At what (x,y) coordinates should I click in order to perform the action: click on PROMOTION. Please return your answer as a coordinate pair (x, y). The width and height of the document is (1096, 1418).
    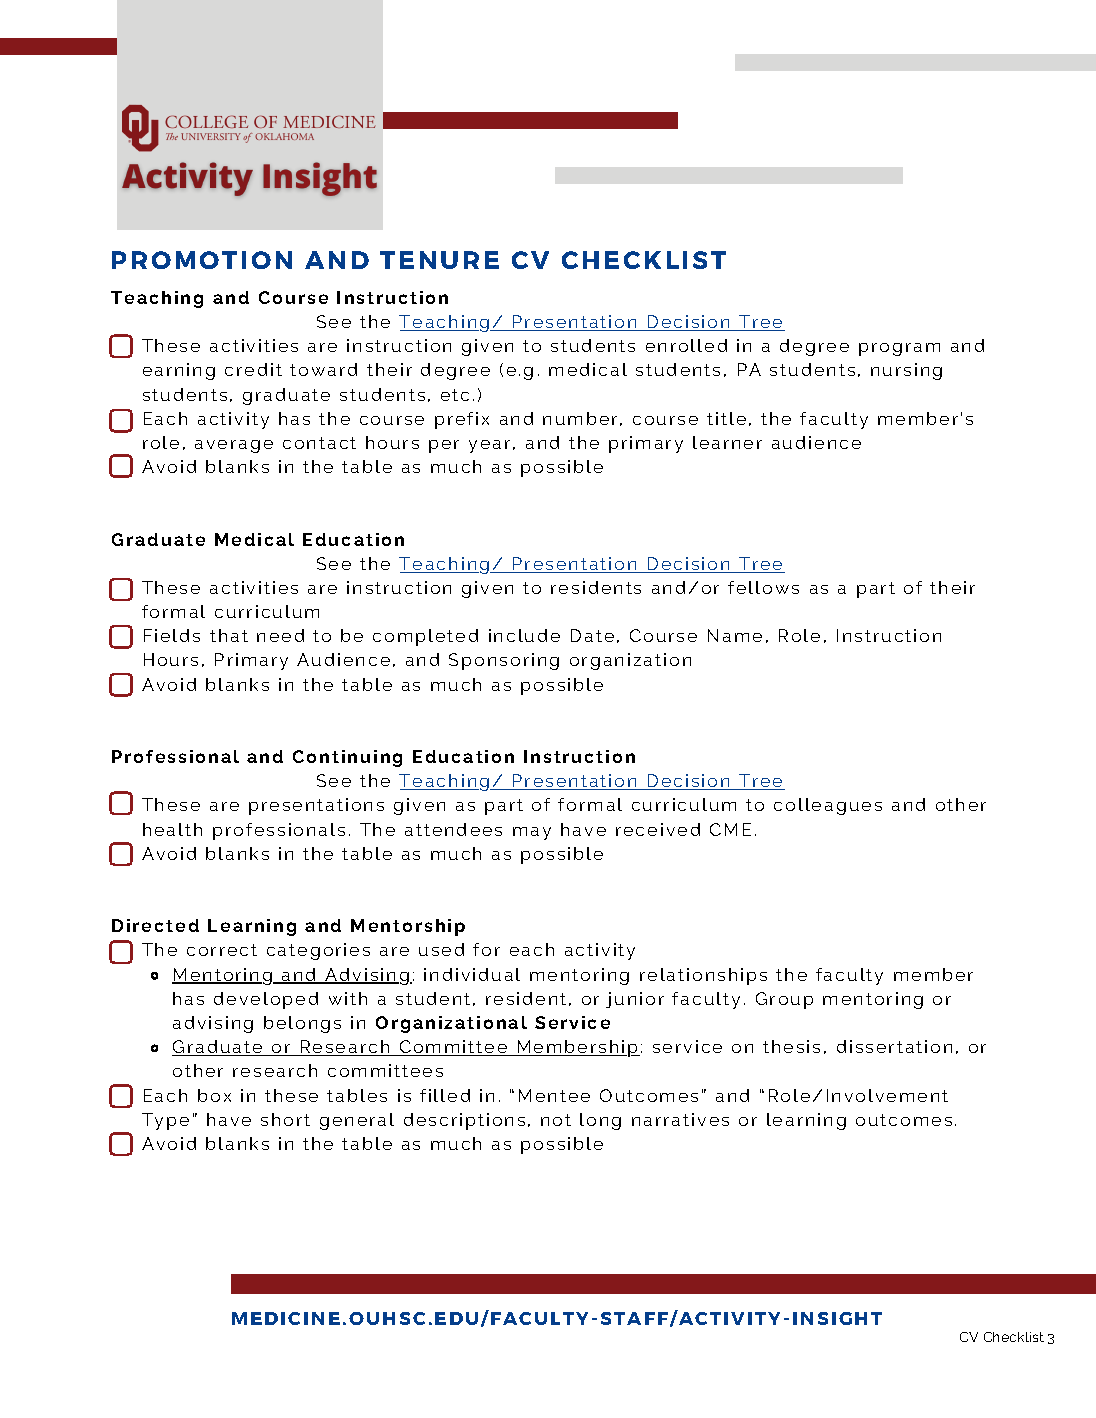
    Looking at the image, I should click on (202, 260).
